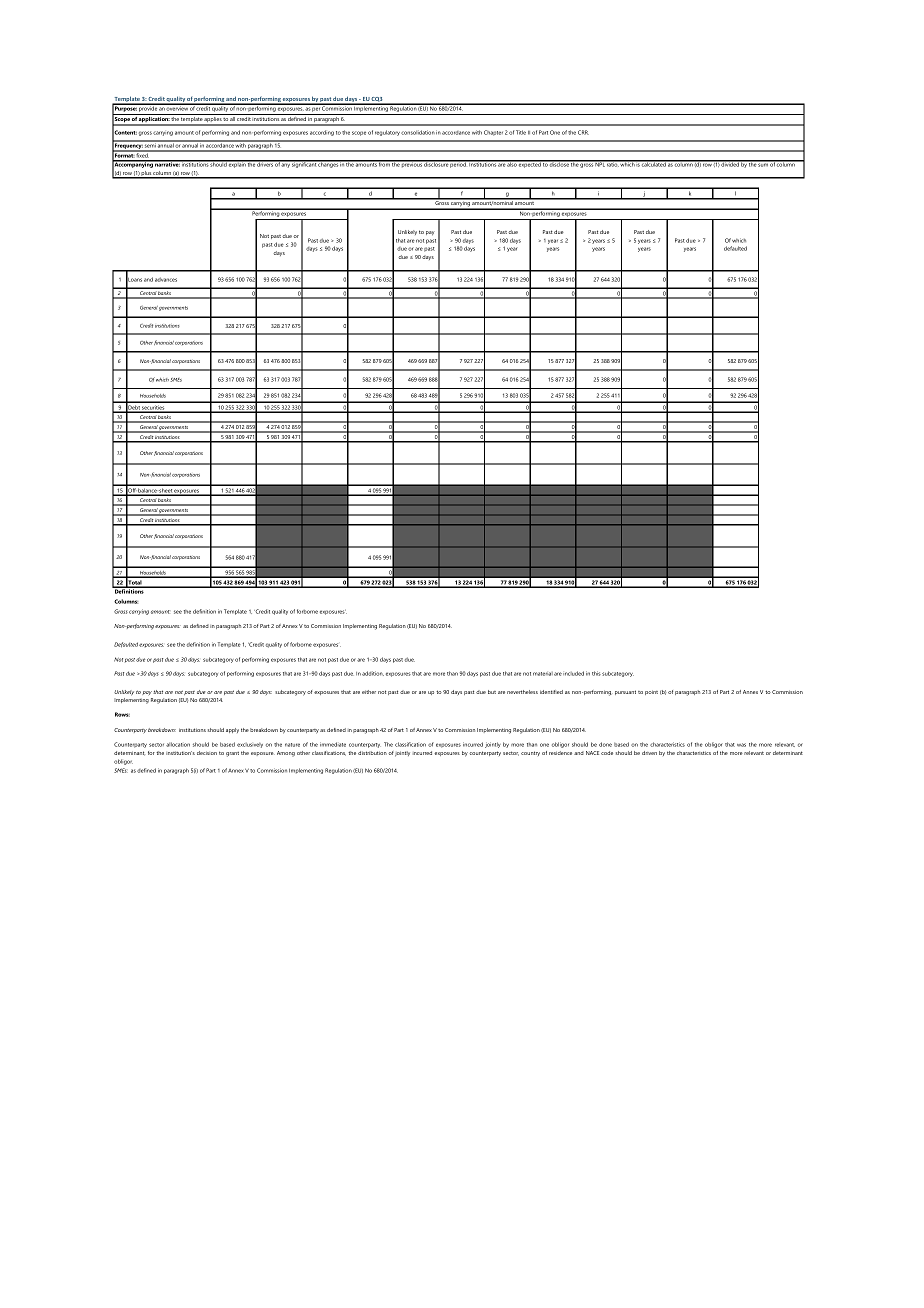 The width and height of the screenshot is (924, 1308). I want to click on this, so click(596, 673).
